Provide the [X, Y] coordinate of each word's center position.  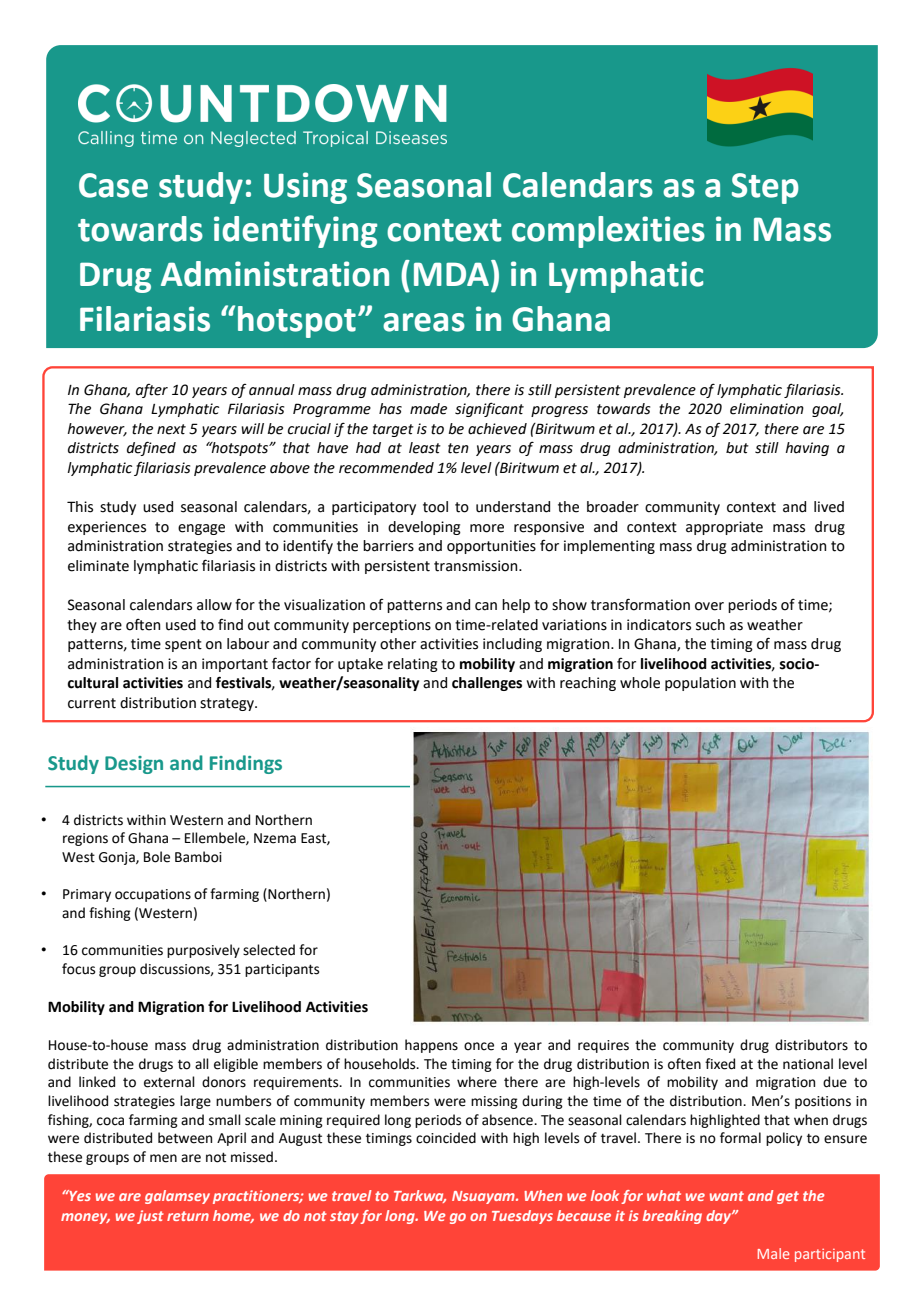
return [188, 1216]
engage [201, 529]
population [700, 684]
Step [765, 188]
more [487, 528]
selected [269, 950]
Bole [157, 857]
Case [113, 185]
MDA [451, 274]
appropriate [724, 528]
